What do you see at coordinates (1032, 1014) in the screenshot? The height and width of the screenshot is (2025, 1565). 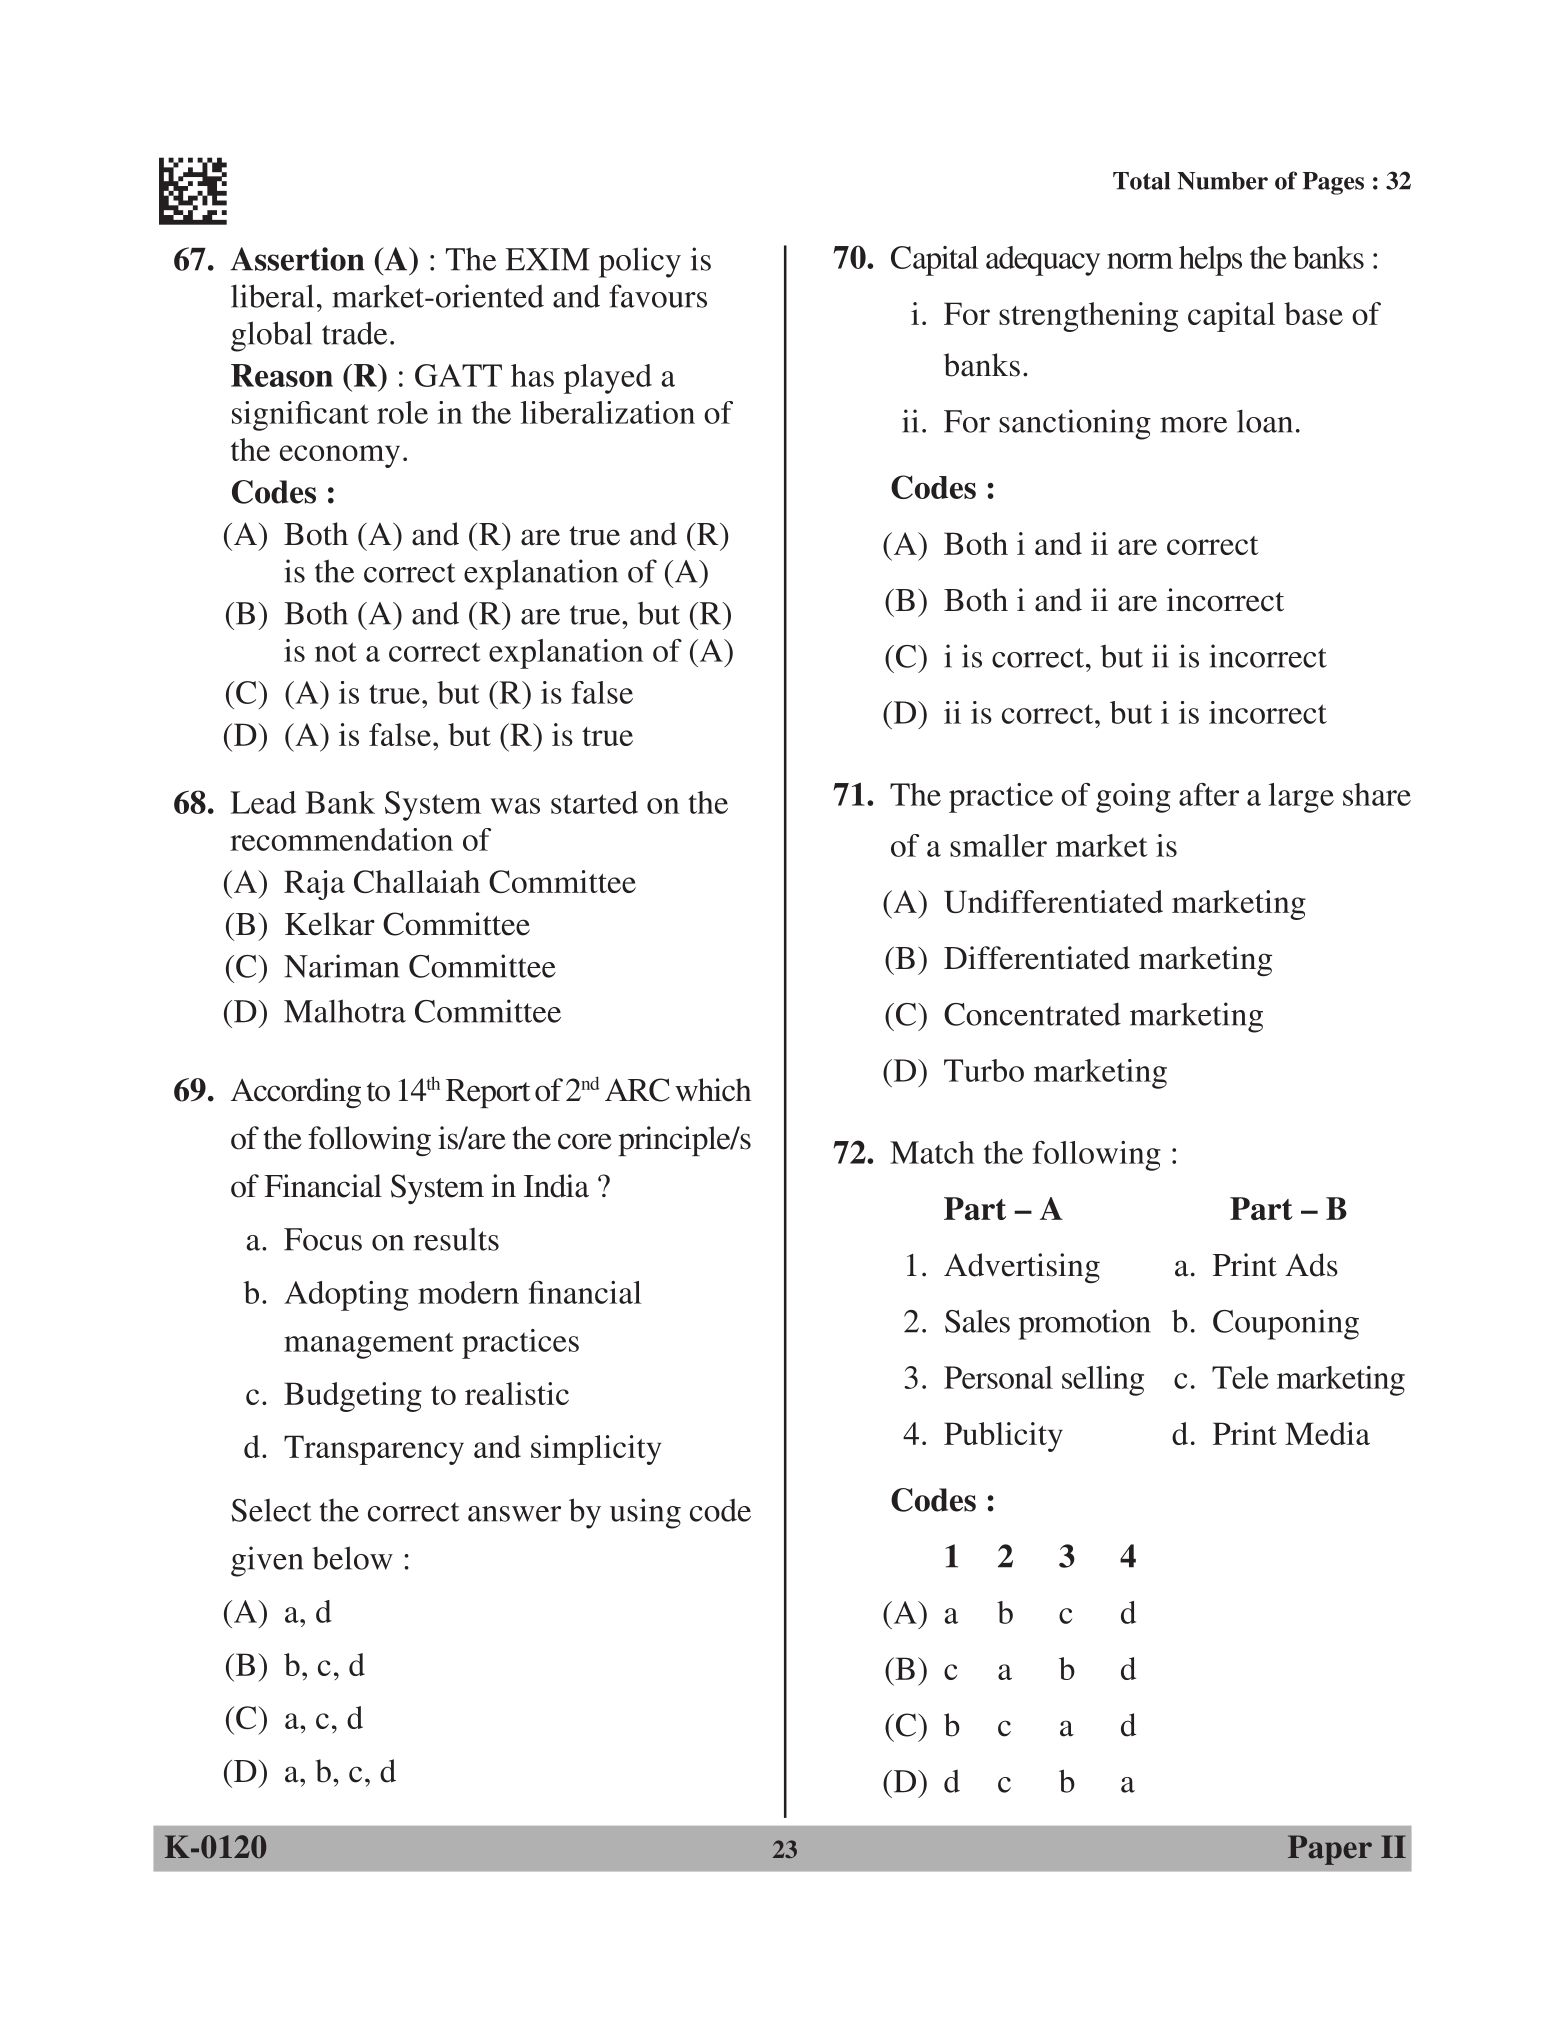 I see `Concentrated` at bounding box center [1032, 1014].
